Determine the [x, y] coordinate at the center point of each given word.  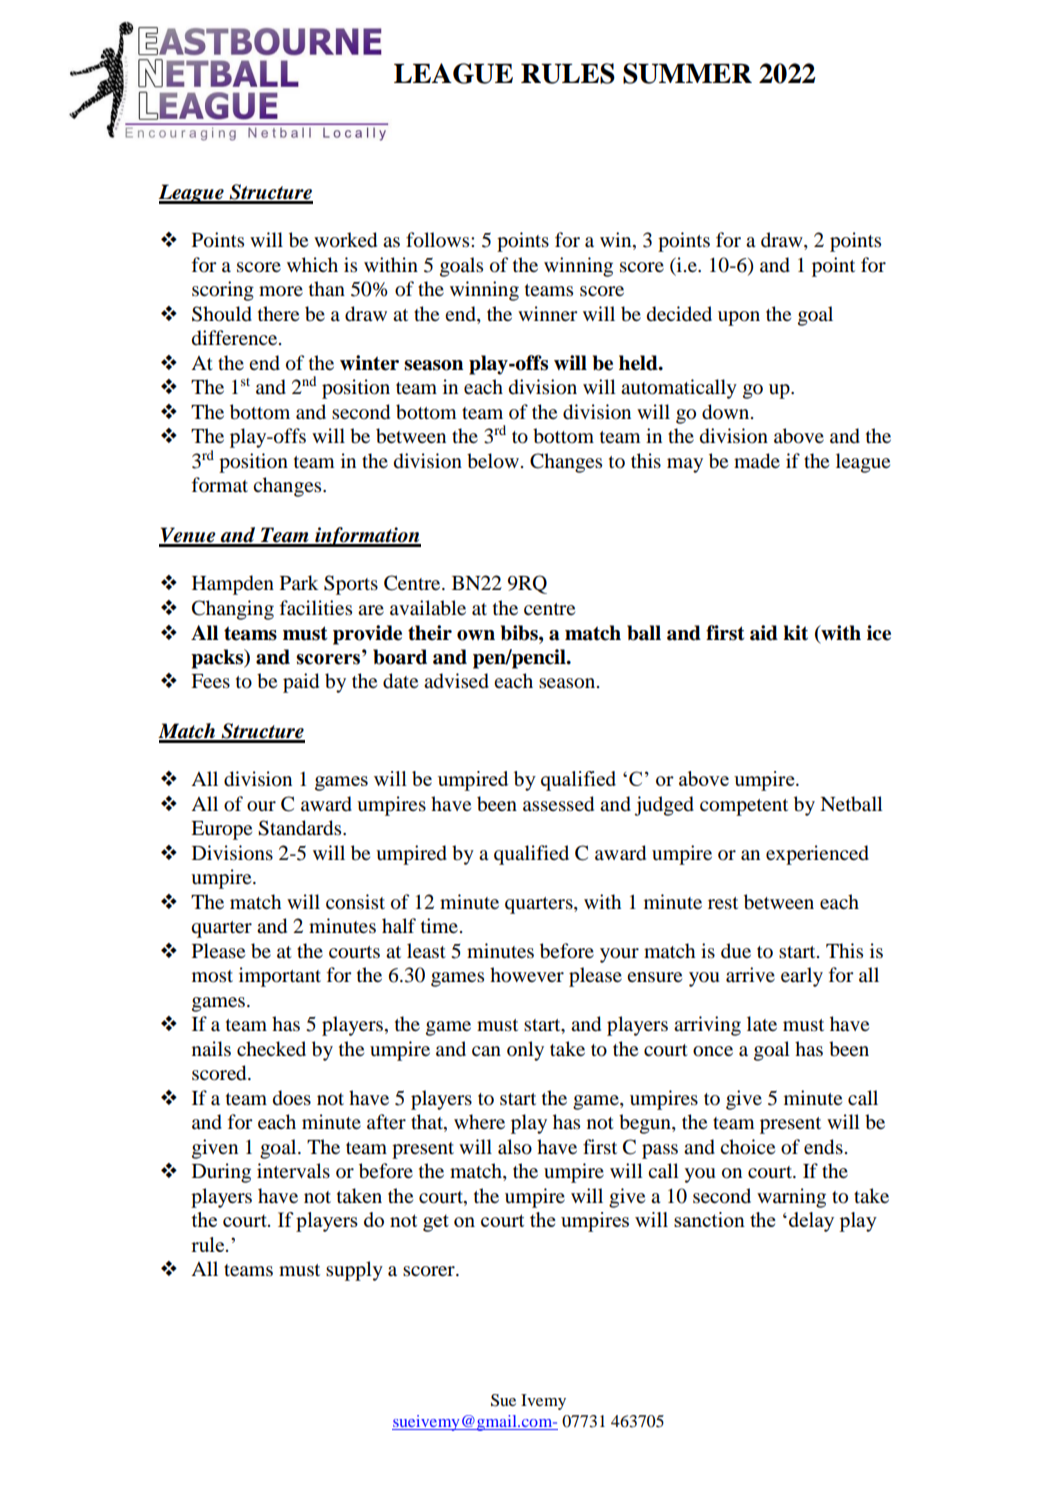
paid [301, 683]
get [436, 1223]
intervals [293, 1170]
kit [795, 633]
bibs [520, 633]
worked [345, 240]
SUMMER [687, 73]
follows [439, 240]
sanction [709, 1219]
